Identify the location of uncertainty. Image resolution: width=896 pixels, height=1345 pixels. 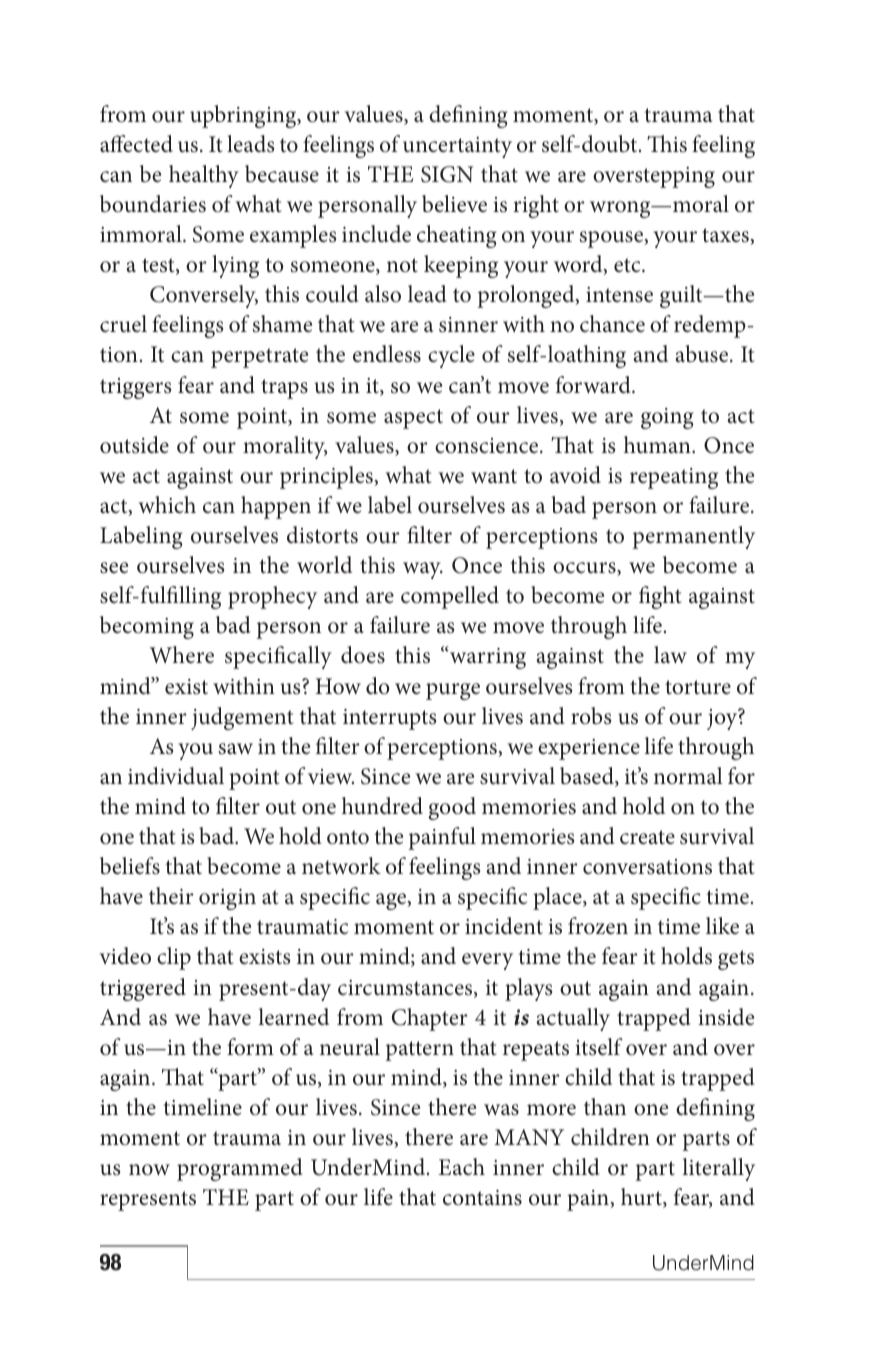
(457, 147).
